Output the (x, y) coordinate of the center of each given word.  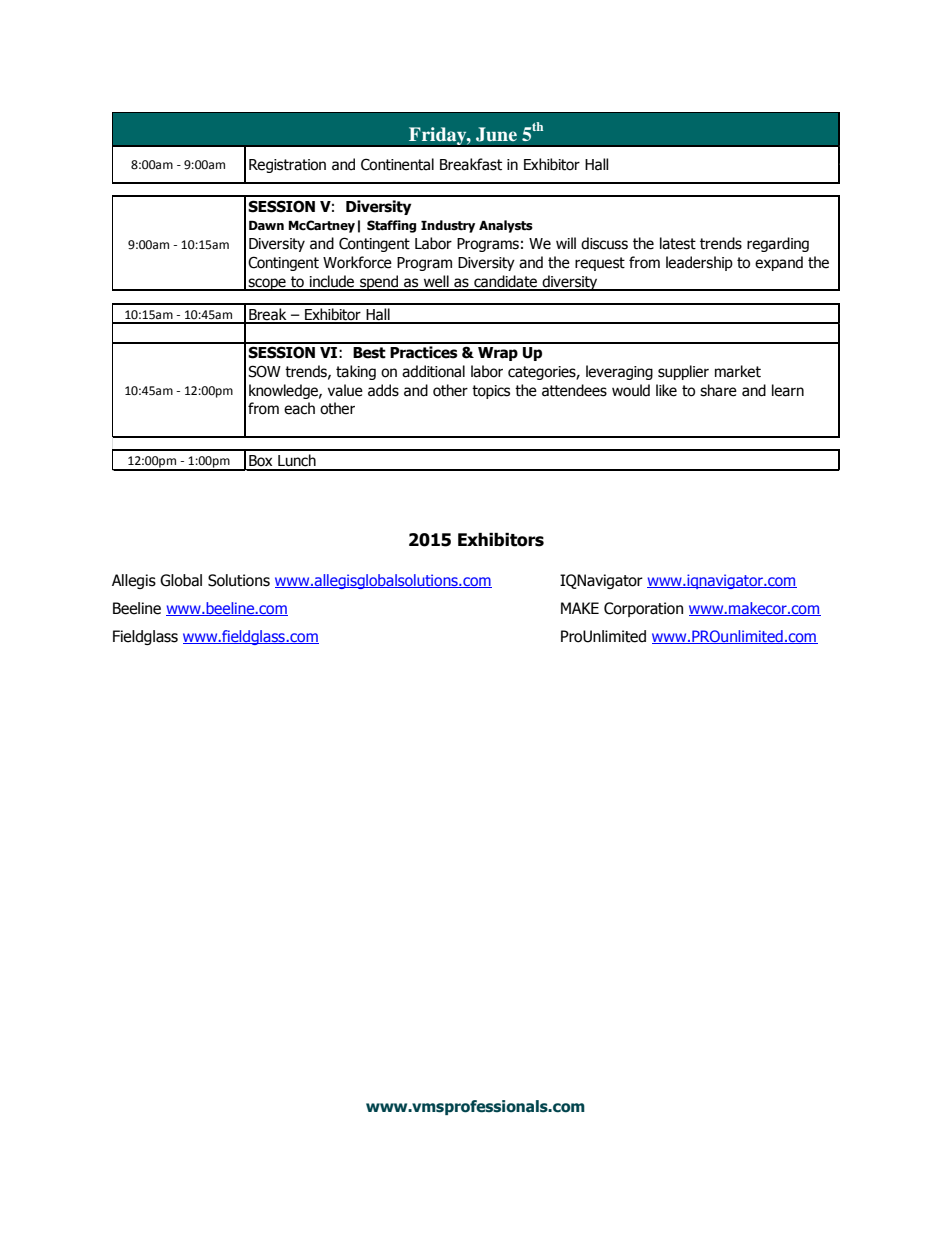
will (566, 243)
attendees (574, 390)
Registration (287, 166)
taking (356, 372)
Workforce (357, 262)
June (496, 134)
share (718, 390)
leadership (699, 263)
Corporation (643, 609)
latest (678, 243)
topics (491, 392)
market (738, 371)
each (299, 408)
